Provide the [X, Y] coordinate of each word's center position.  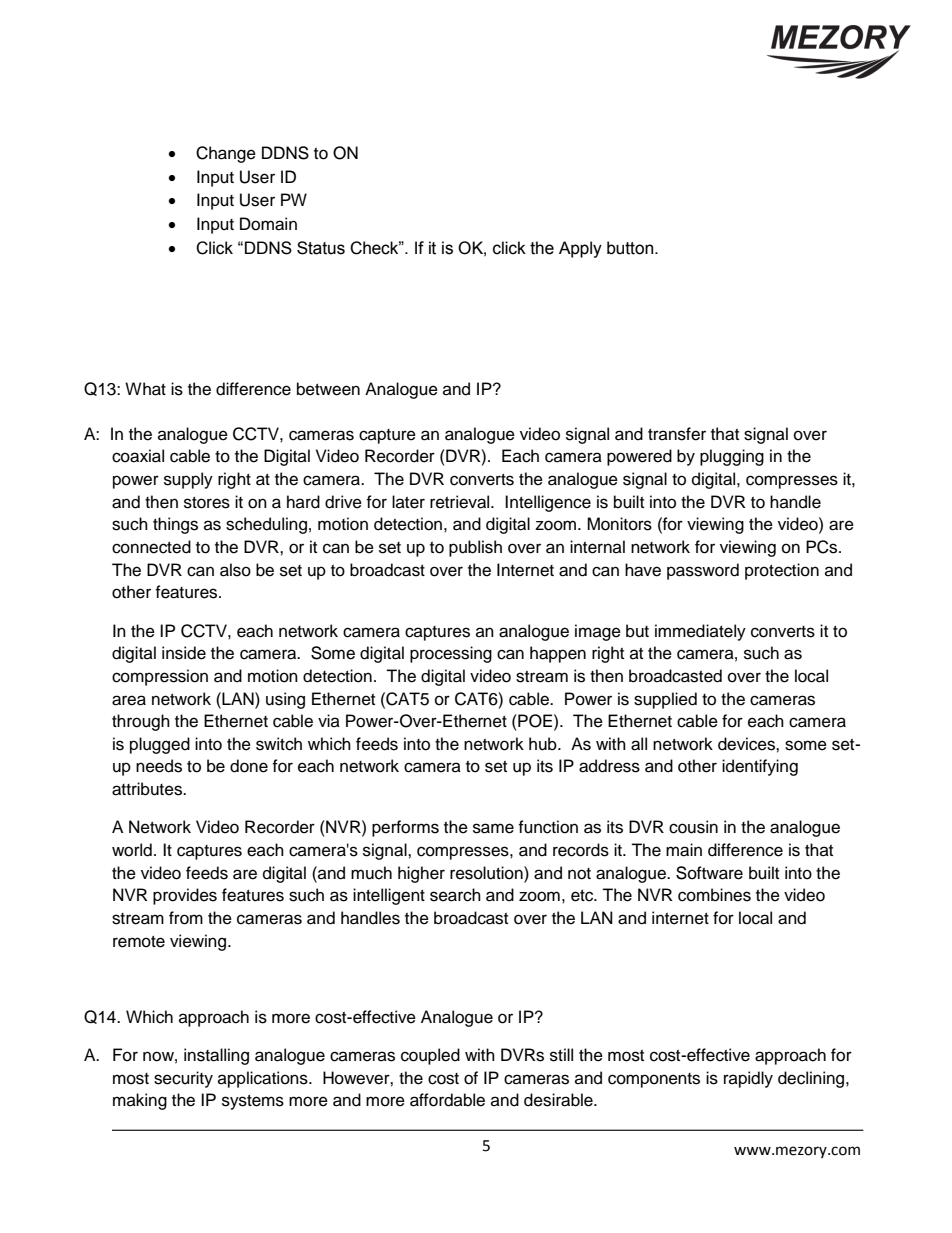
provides [185, 896]
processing [451, 654]
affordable [447, 1100]
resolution [487, 873]
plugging [732, 457]
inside [184, 653]
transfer [677, 434]
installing [216, 1056]
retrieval [461, 502]
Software [709, 873]
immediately [700, 632]
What [145, 389]
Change [226, 154]
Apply [580, 249]
